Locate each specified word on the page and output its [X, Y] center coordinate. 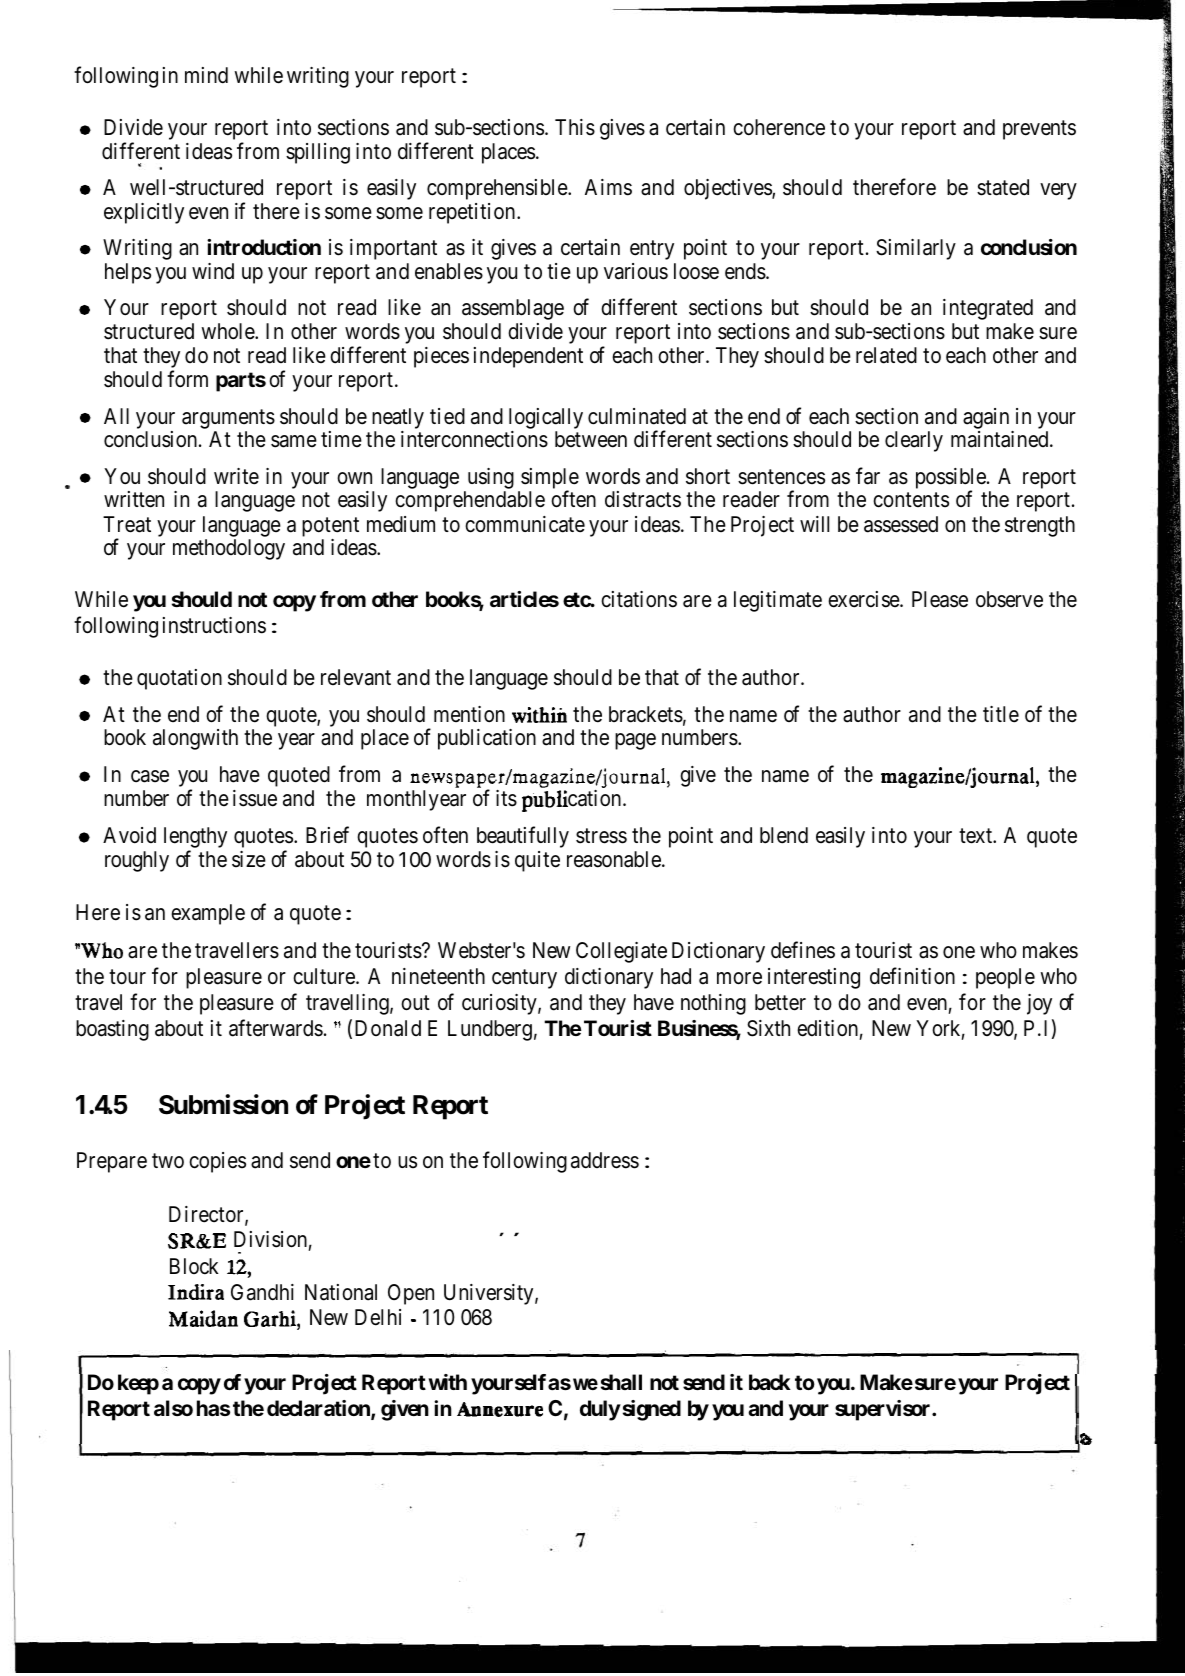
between [591, 439]
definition [912, 976]
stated [1003, 187]
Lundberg [490, 1030]
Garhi [271, 1318]
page [635, 742]
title [1001, 714]
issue [255, 798]
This [575, 127]
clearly [914, 441]
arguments [228, 419]
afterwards [276, 1028]
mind [206, 75]
